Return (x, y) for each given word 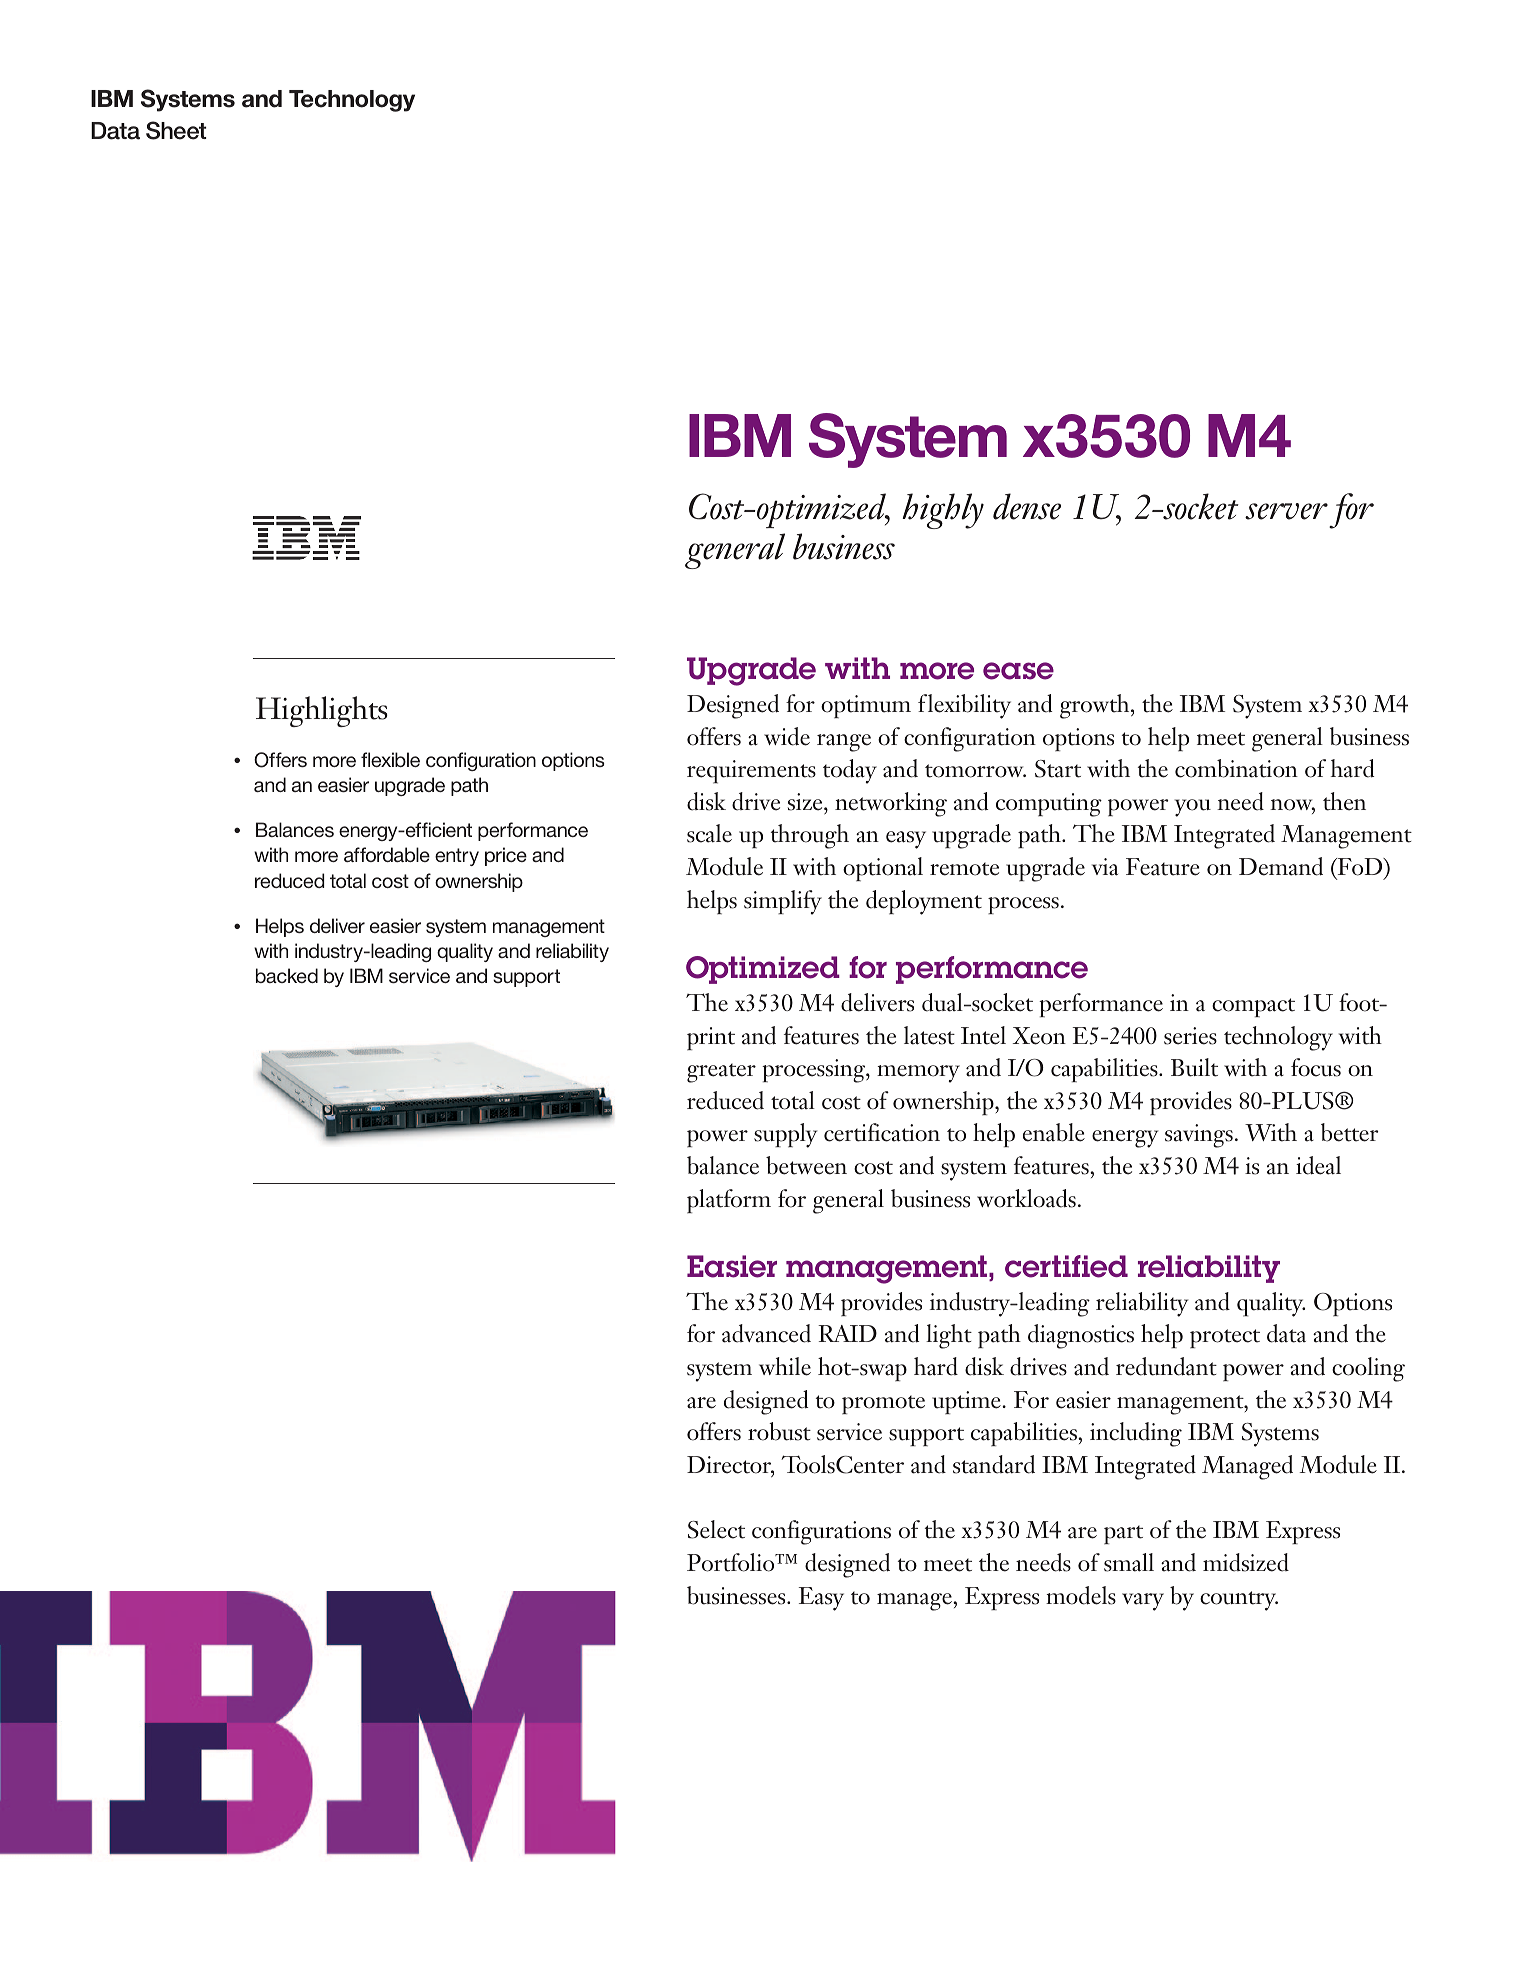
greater (721, 1073)
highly (943, 511)
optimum (866, 707)
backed (287, 975)
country (1239, 1601)
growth (1096, 706)
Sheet (176, 130)
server (1286, 511)
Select (716, 1529)
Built (1194, 1067)
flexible (390, 759)
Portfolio (732, 1562)
